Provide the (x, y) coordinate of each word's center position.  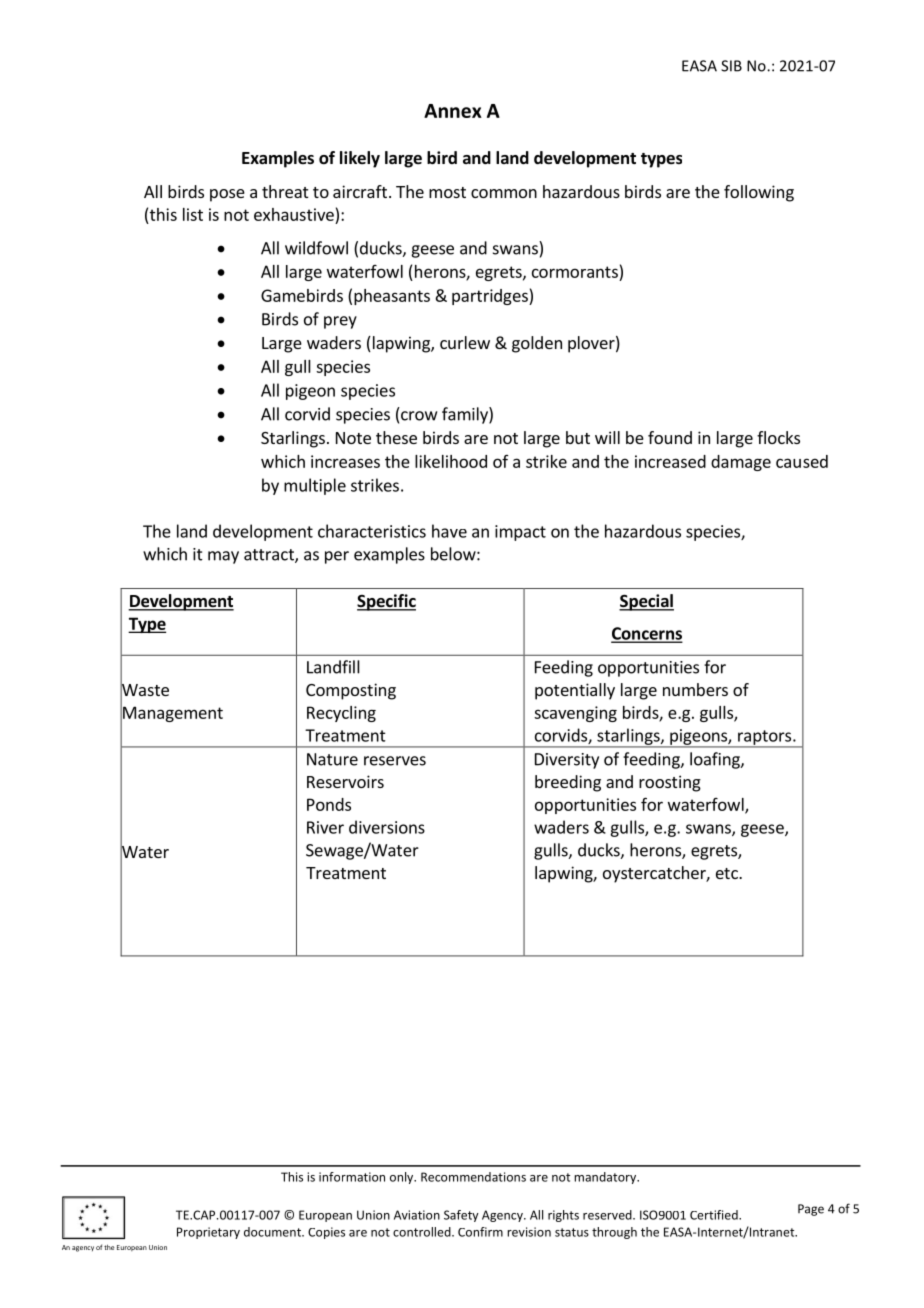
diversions (387, 827)
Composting (351, 691)
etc (728, 873)
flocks (778, 437)
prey (340, 322)
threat (285, 191)
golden (537, 344)
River (325, 827)
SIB (731, 66)
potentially (575, 691)
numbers (695, 689)
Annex (453, 111)
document (273, 1232)
